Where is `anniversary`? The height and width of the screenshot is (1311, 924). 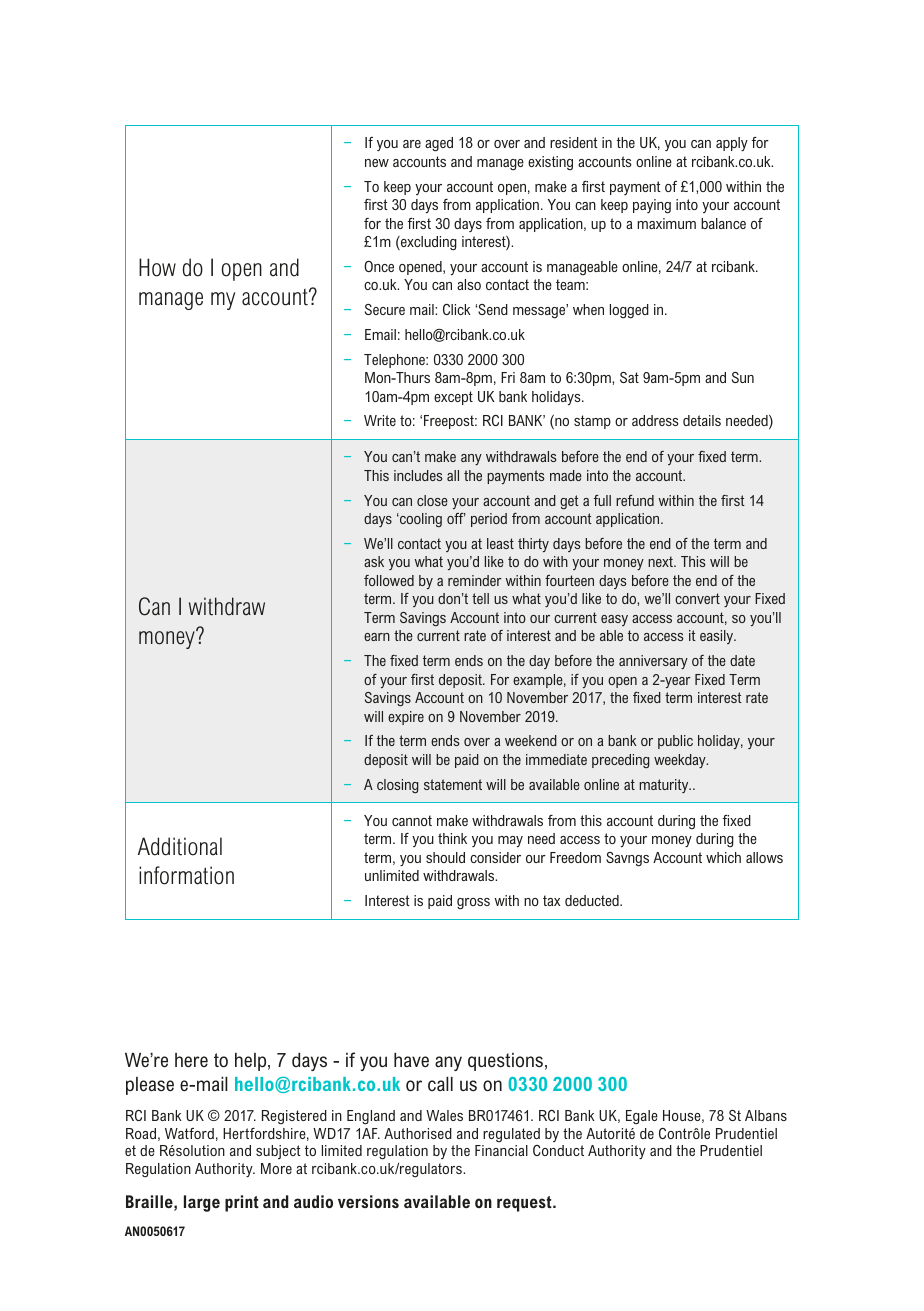
anniversary is located at coordinates (653, 662).
